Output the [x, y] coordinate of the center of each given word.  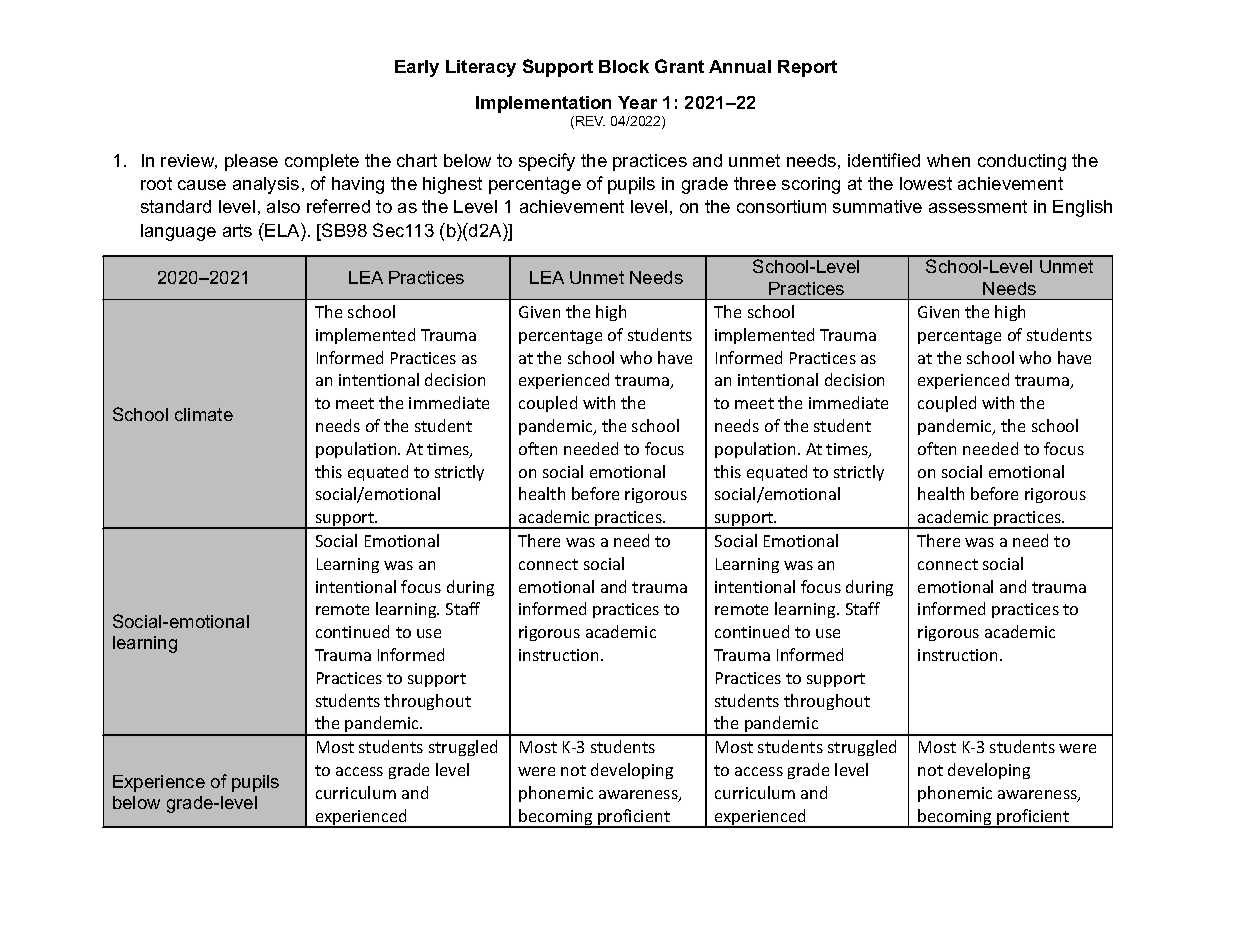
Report [807, 68]
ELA [283, 230]
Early [417, 68]
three [755, 183]
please [251, 162]
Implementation [543, 104]
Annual [740, 66]
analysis [266, 185]
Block [624, 66]
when [948, 160]
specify [547, 162]
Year [637, 102]
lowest [926, 183]
